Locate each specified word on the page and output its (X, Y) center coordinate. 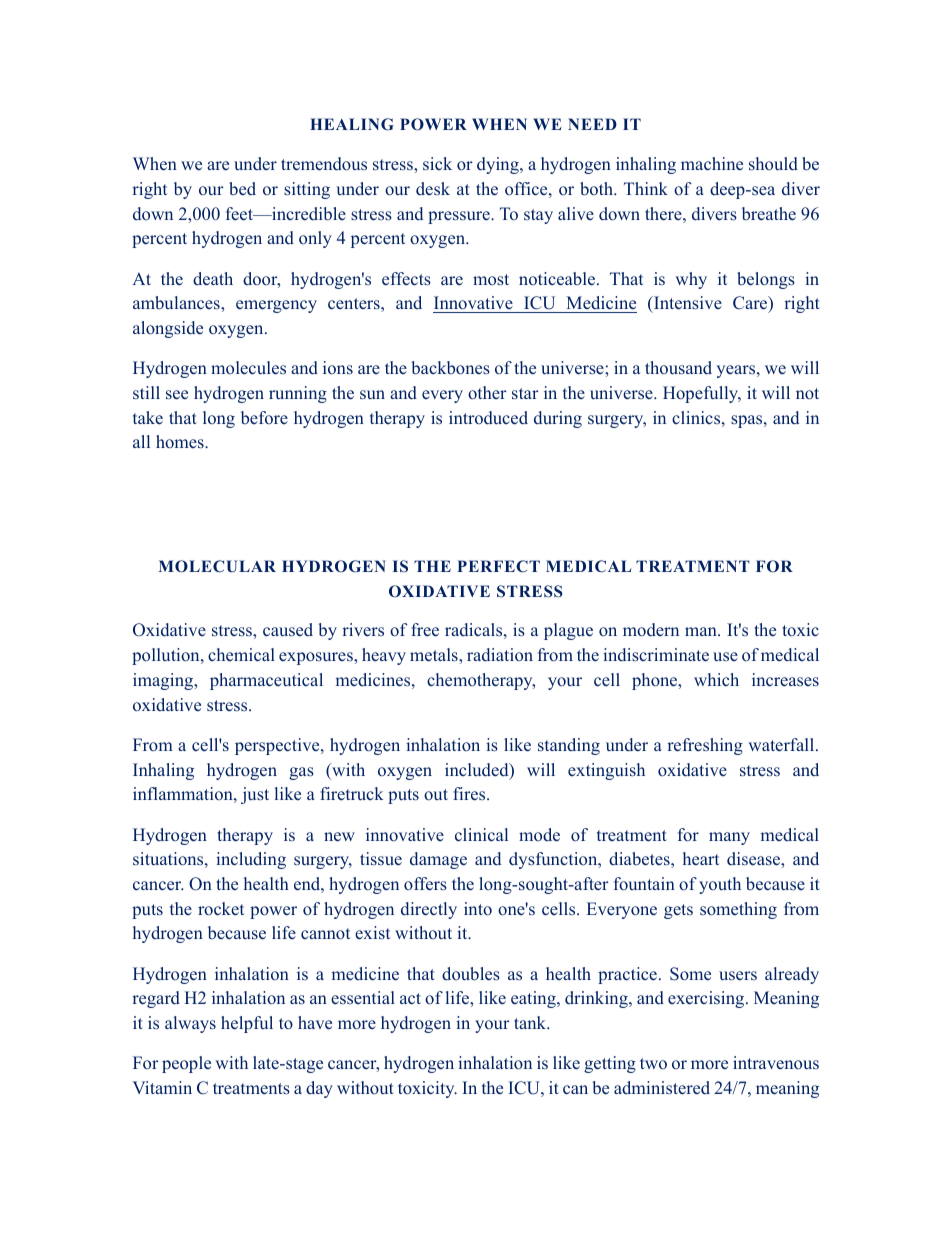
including (251, 860)
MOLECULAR (217, 566)
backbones (451, 368)
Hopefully (702, 394)
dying (499, 165)
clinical (481, 834)
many (729, 838)
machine (712, 164)
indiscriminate (656, 655)
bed (242, 189)
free (425, 630)
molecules (248, 368)
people (186, 1064)
